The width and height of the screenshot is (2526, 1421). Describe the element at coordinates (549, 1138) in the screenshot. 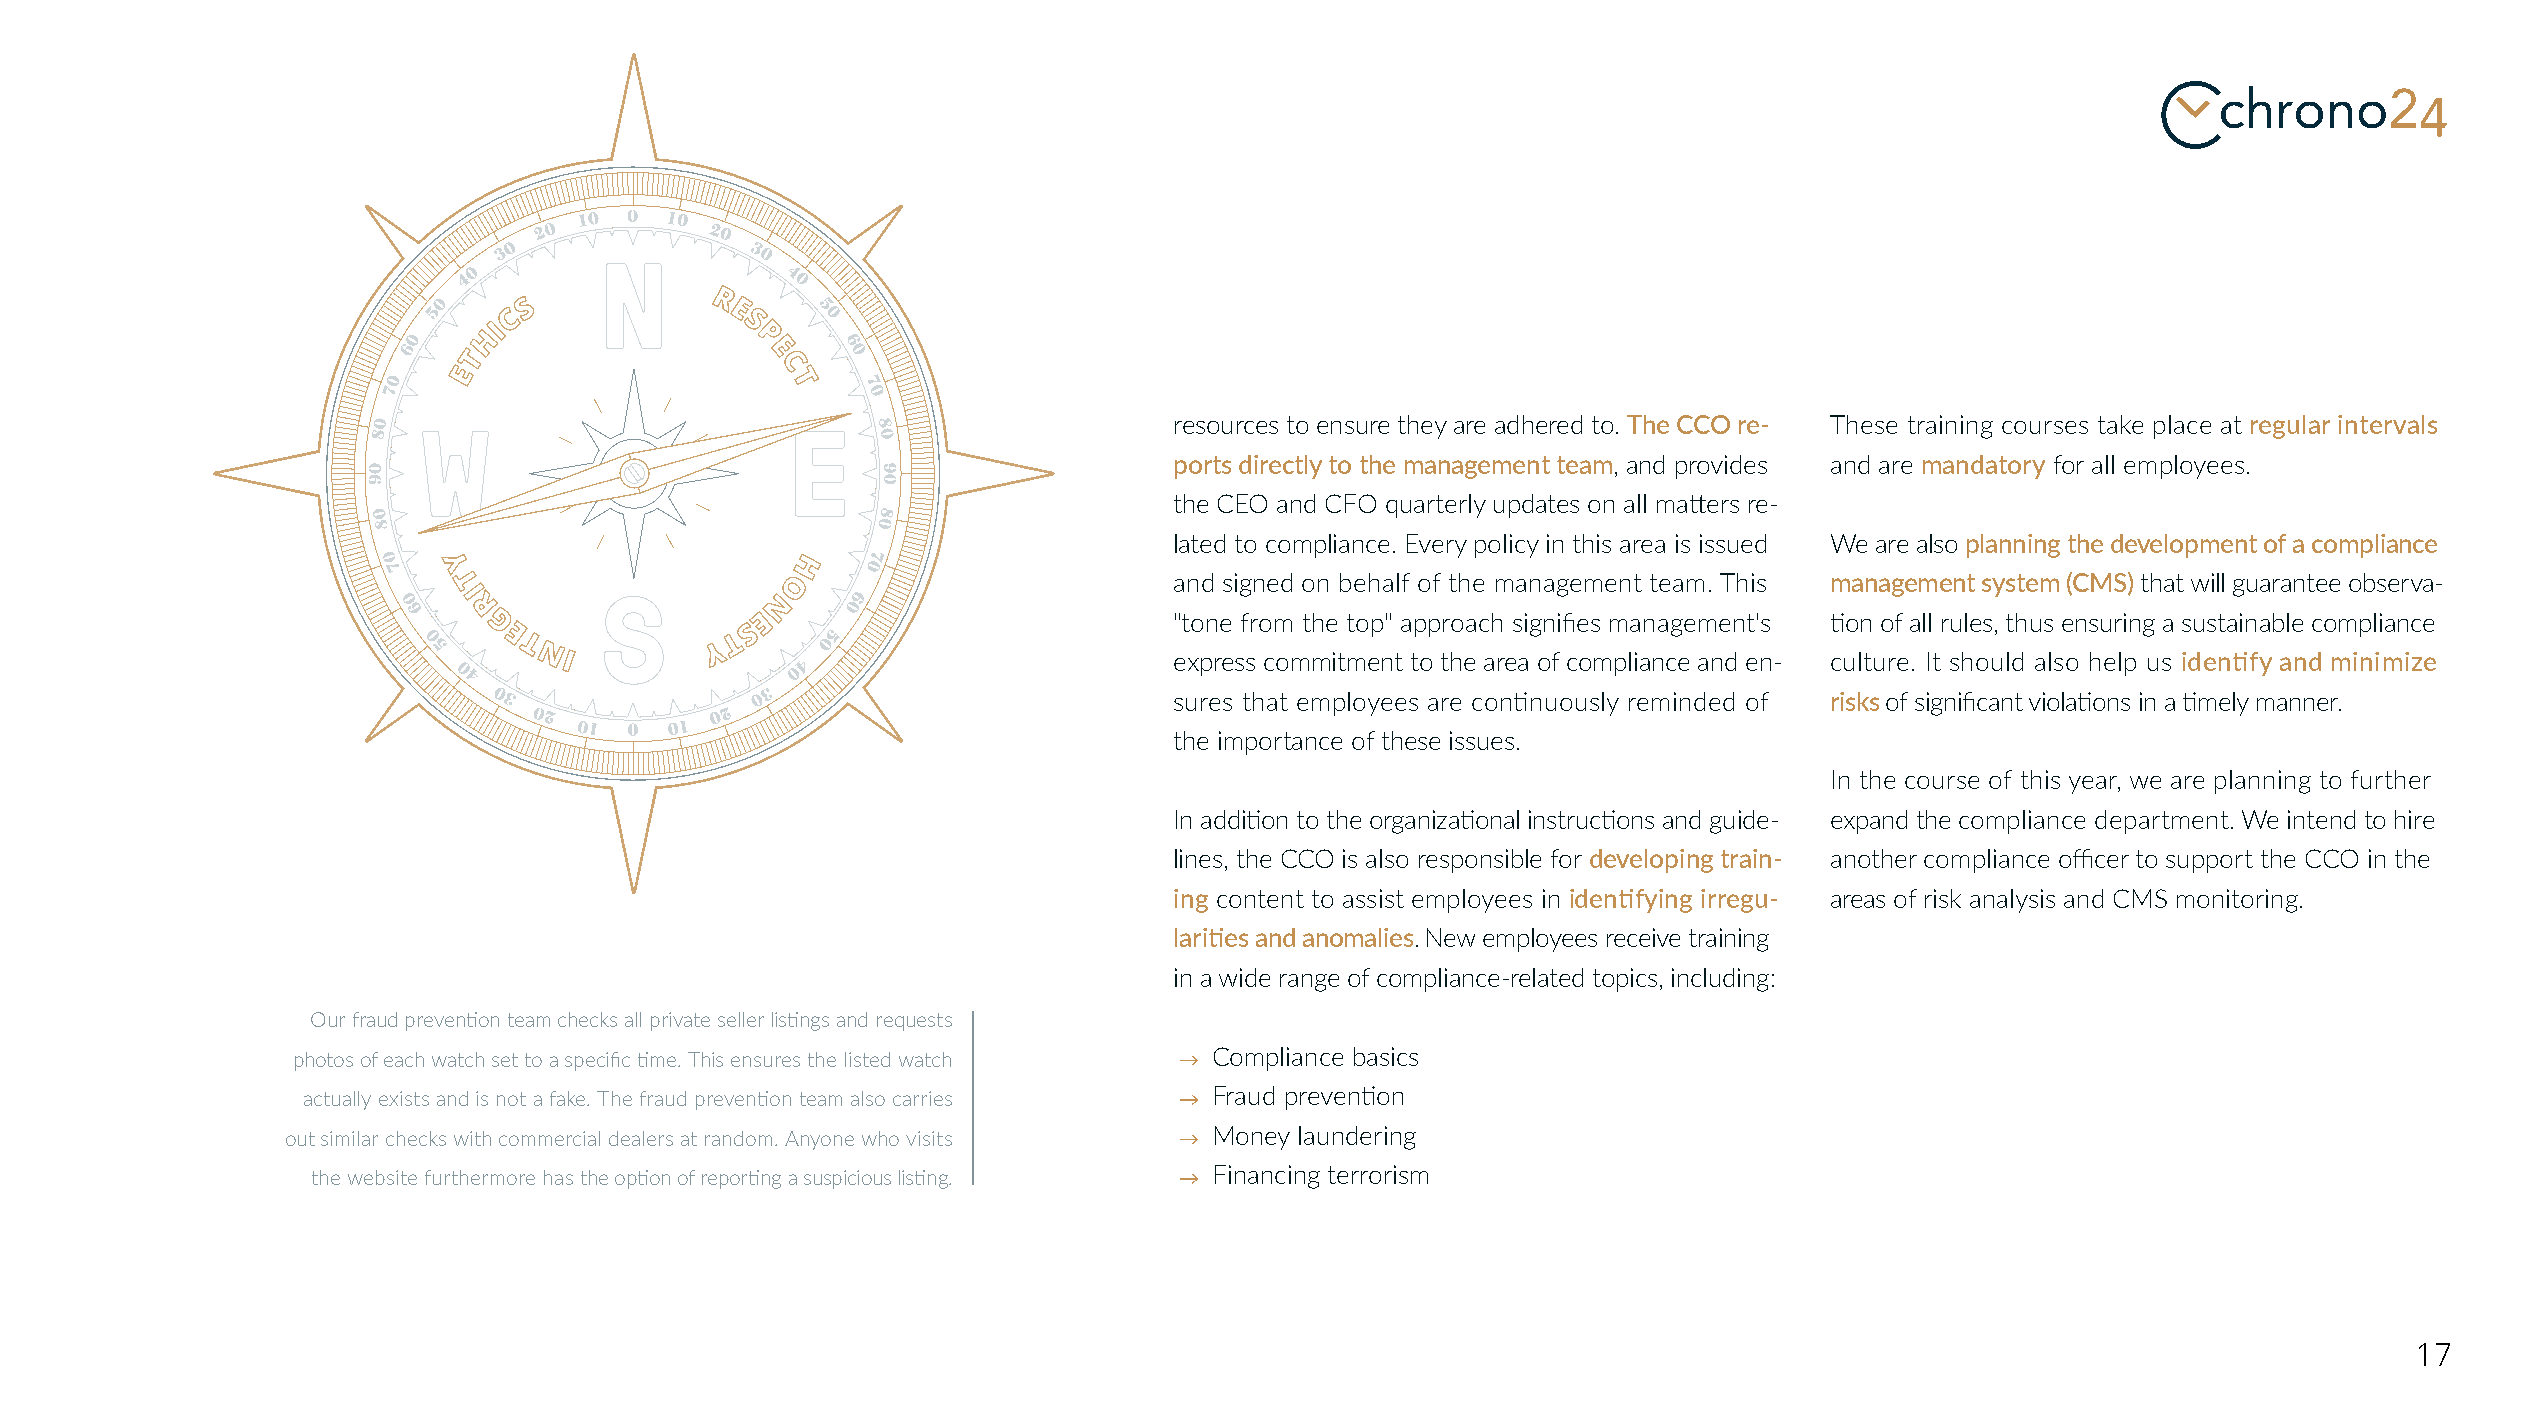

I see `commercial` at that location.
